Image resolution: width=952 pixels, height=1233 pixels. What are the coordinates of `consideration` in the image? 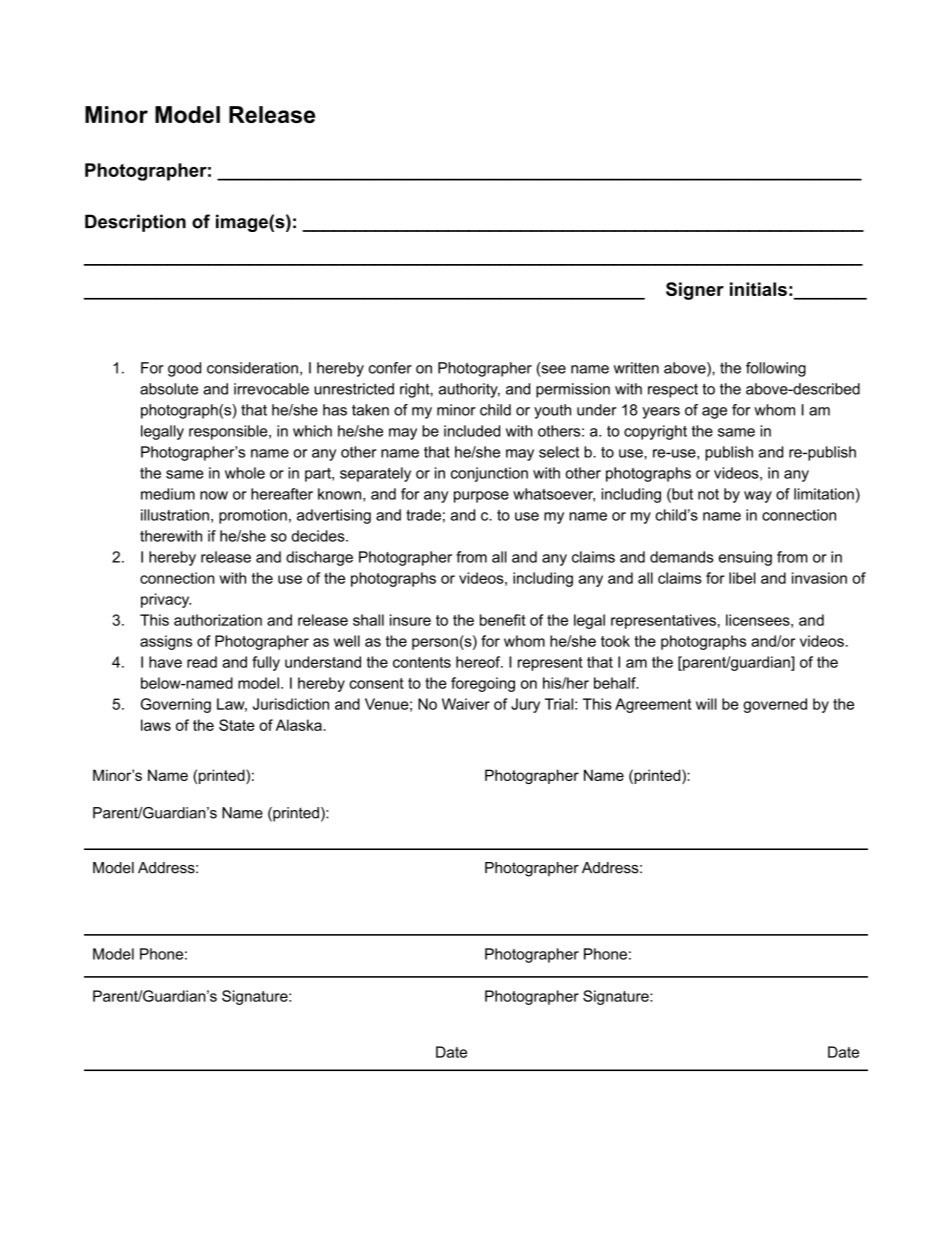 It's located at (252, 368).
